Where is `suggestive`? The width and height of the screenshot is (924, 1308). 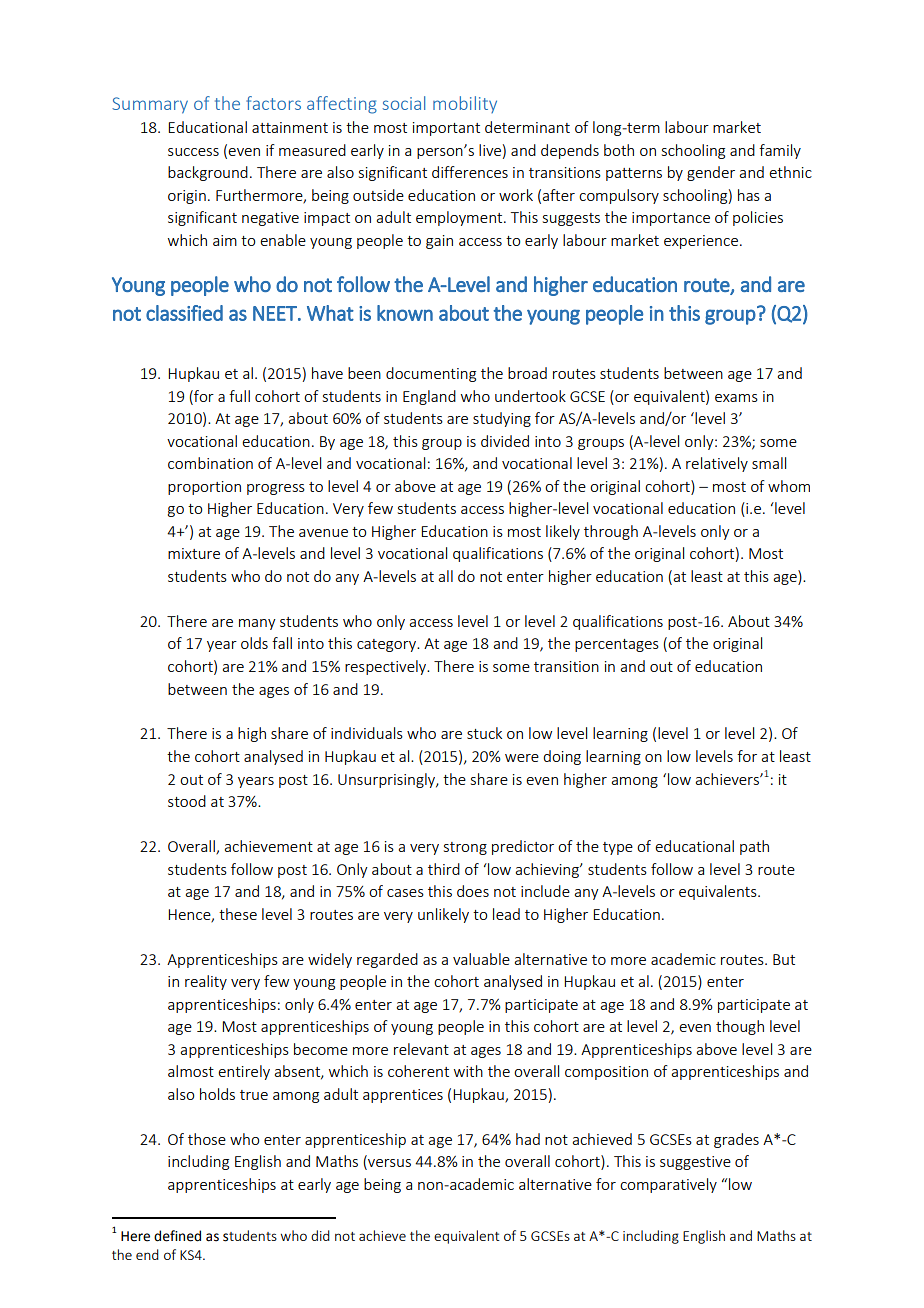
suggestive is located at coordinates (695, 1163).
